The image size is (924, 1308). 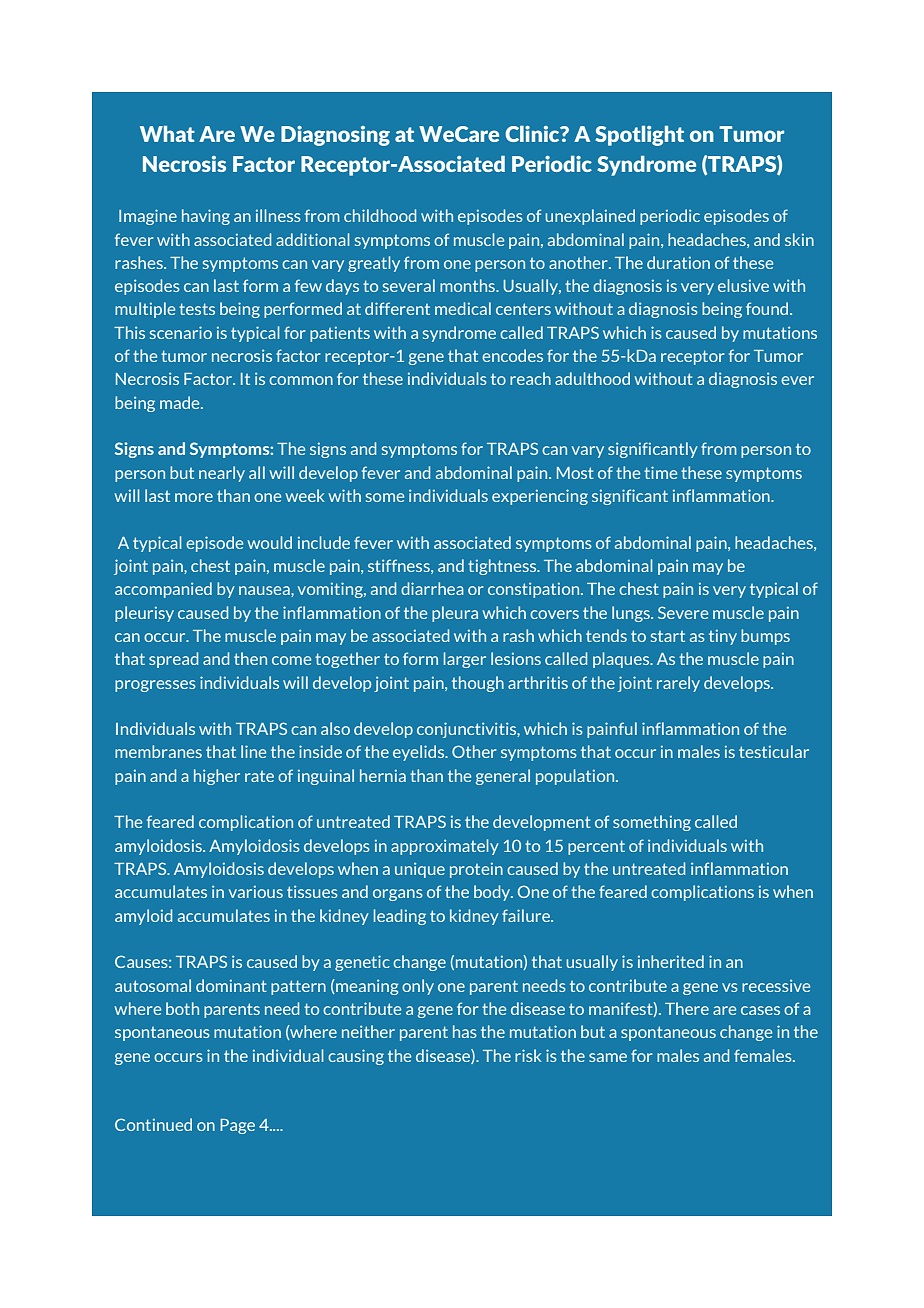 What do you see at coordinates (167, 134) in the page?
I see `What` at bounding box center [167, 134].
